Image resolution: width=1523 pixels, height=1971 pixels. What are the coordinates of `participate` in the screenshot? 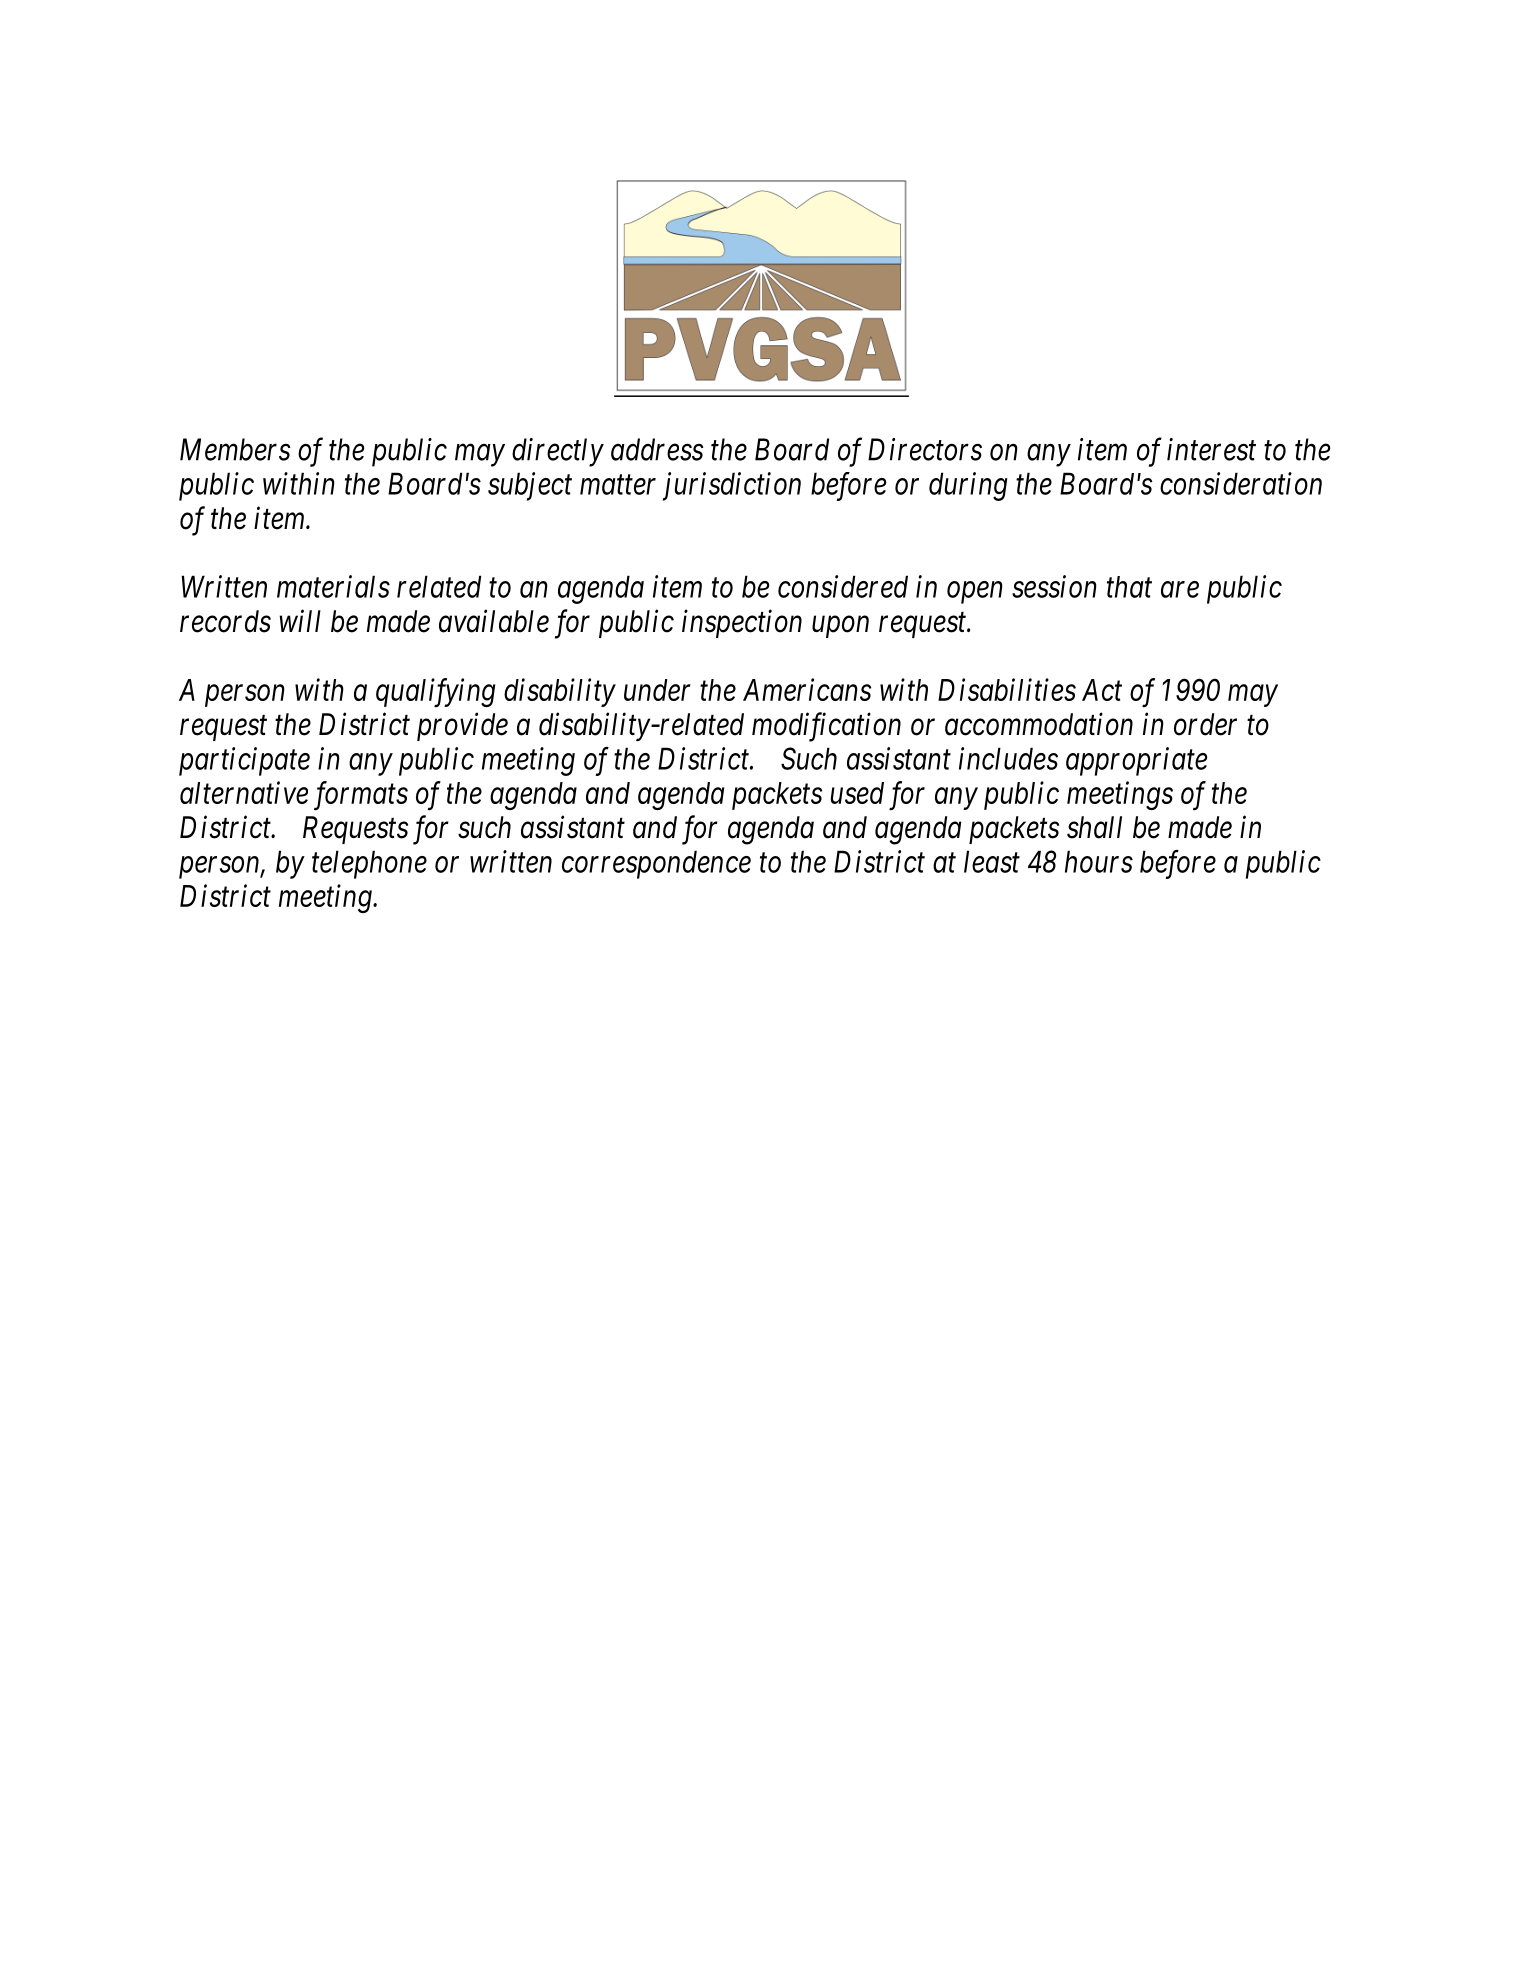 It's located at (244, 761).
